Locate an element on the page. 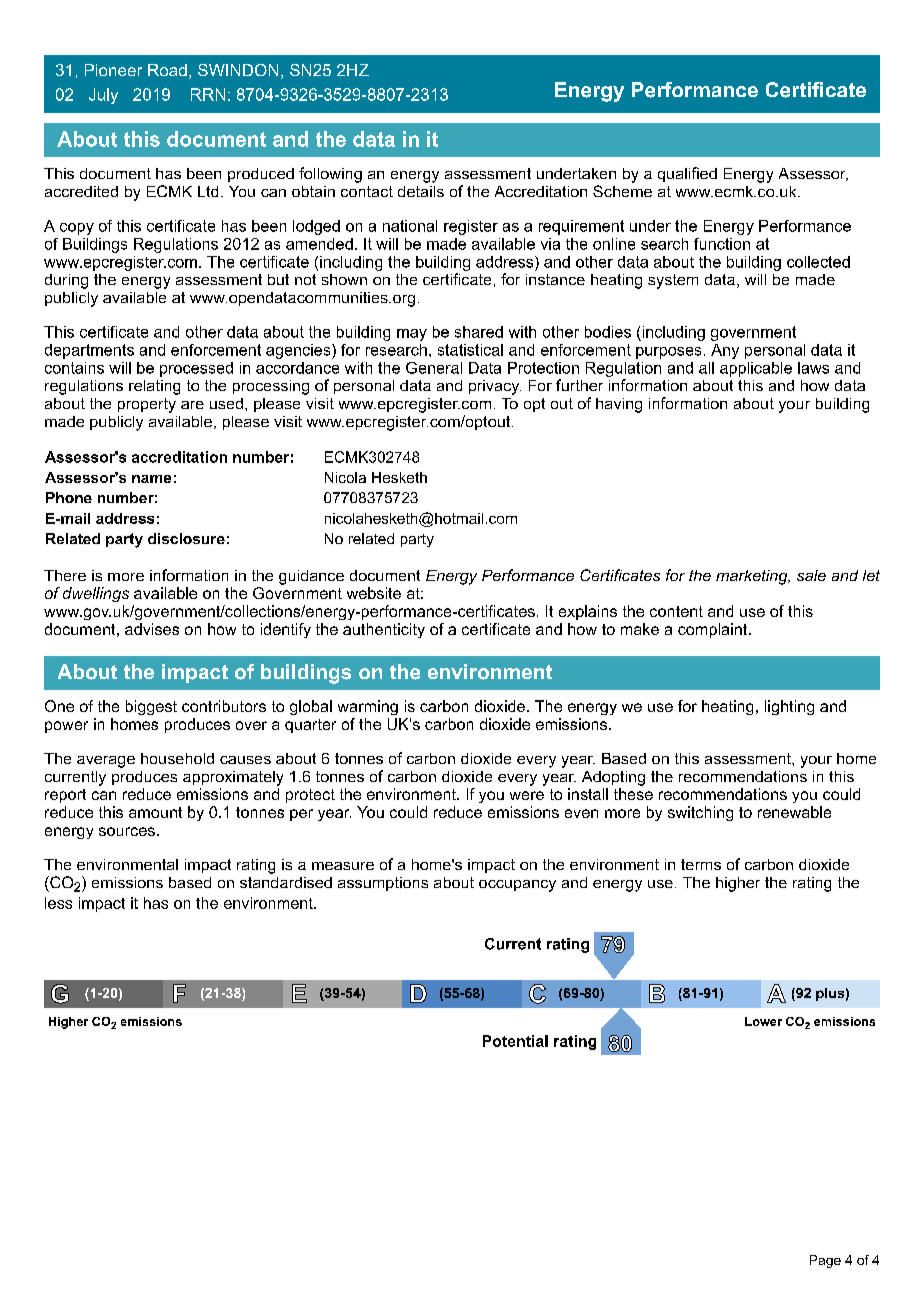 The image size is (924, 1308). Page is located at coordinates (825, 1261).
